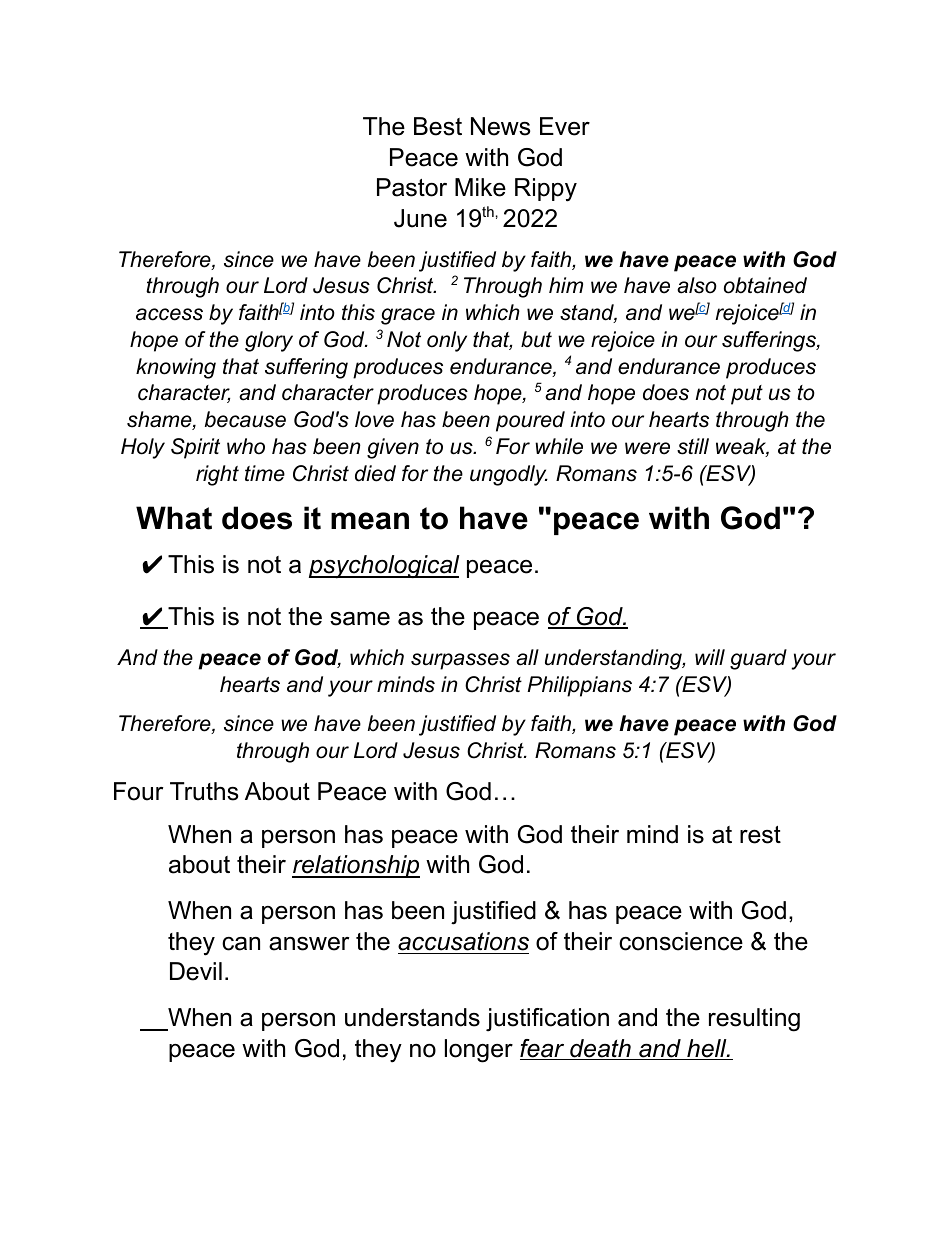 The width and height of the page is (952, 1233). I want to click on longer, so click(479, 1051).
